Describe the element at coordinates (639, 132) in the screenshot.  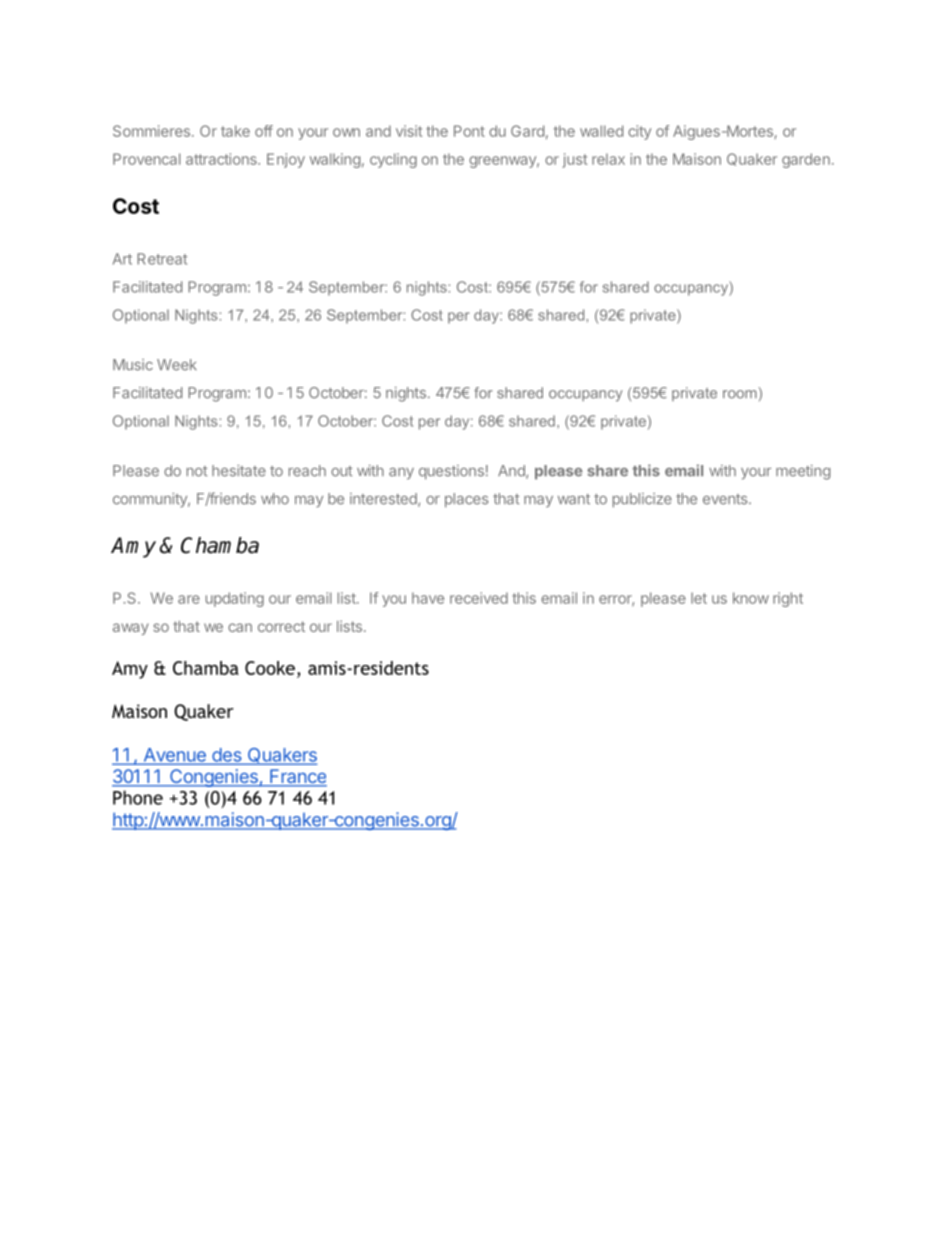
I see `city` at that location.
